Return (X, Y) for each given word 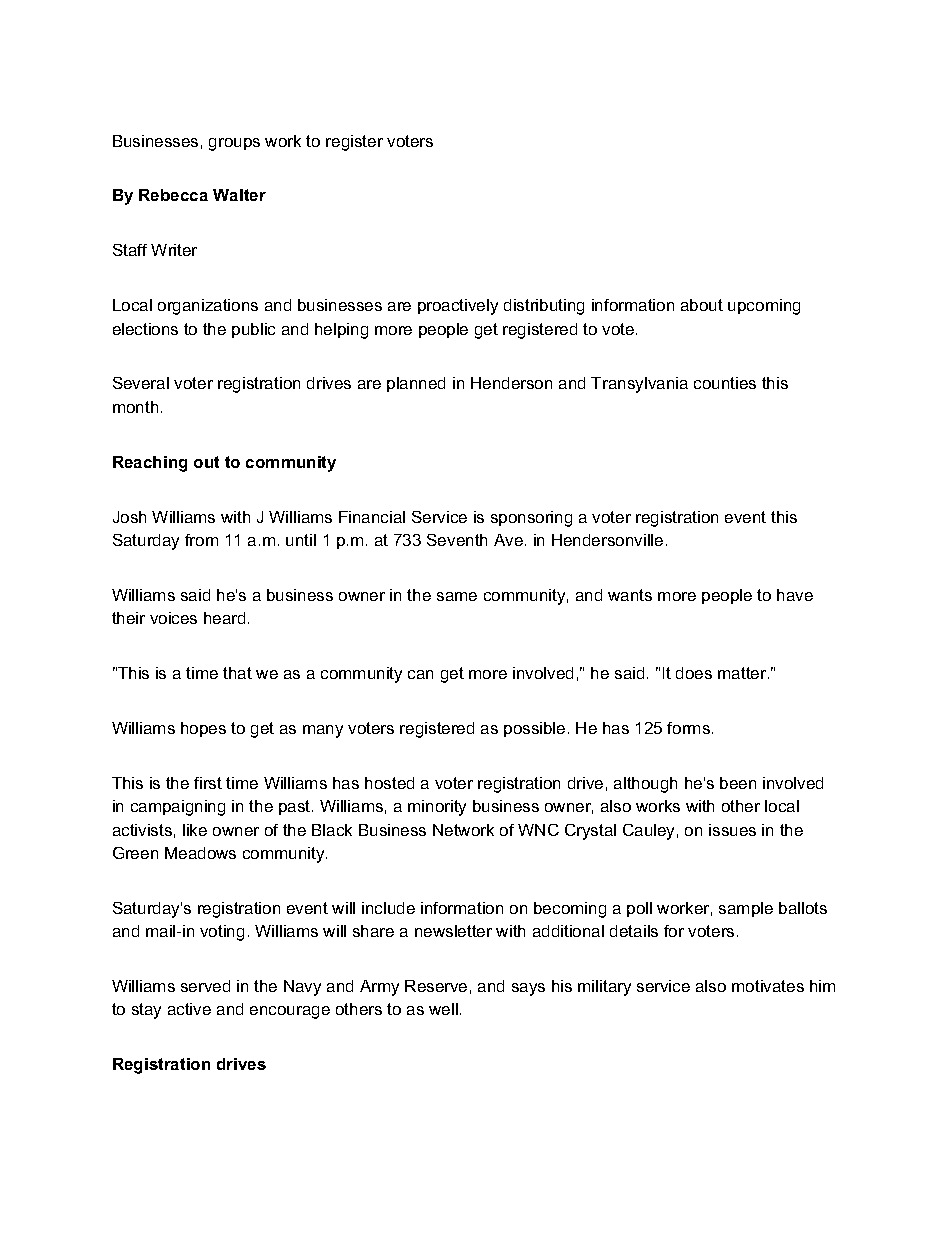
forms (690, 728)
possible (534, 729)
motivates (768, 986)
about (702, 305)
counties (725, 383)
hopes (203, 729)
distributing (544, 307)
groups (234, 144)
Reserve (436, 986)
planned (416, 384)
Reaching (150, 464)
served (205, 986)
